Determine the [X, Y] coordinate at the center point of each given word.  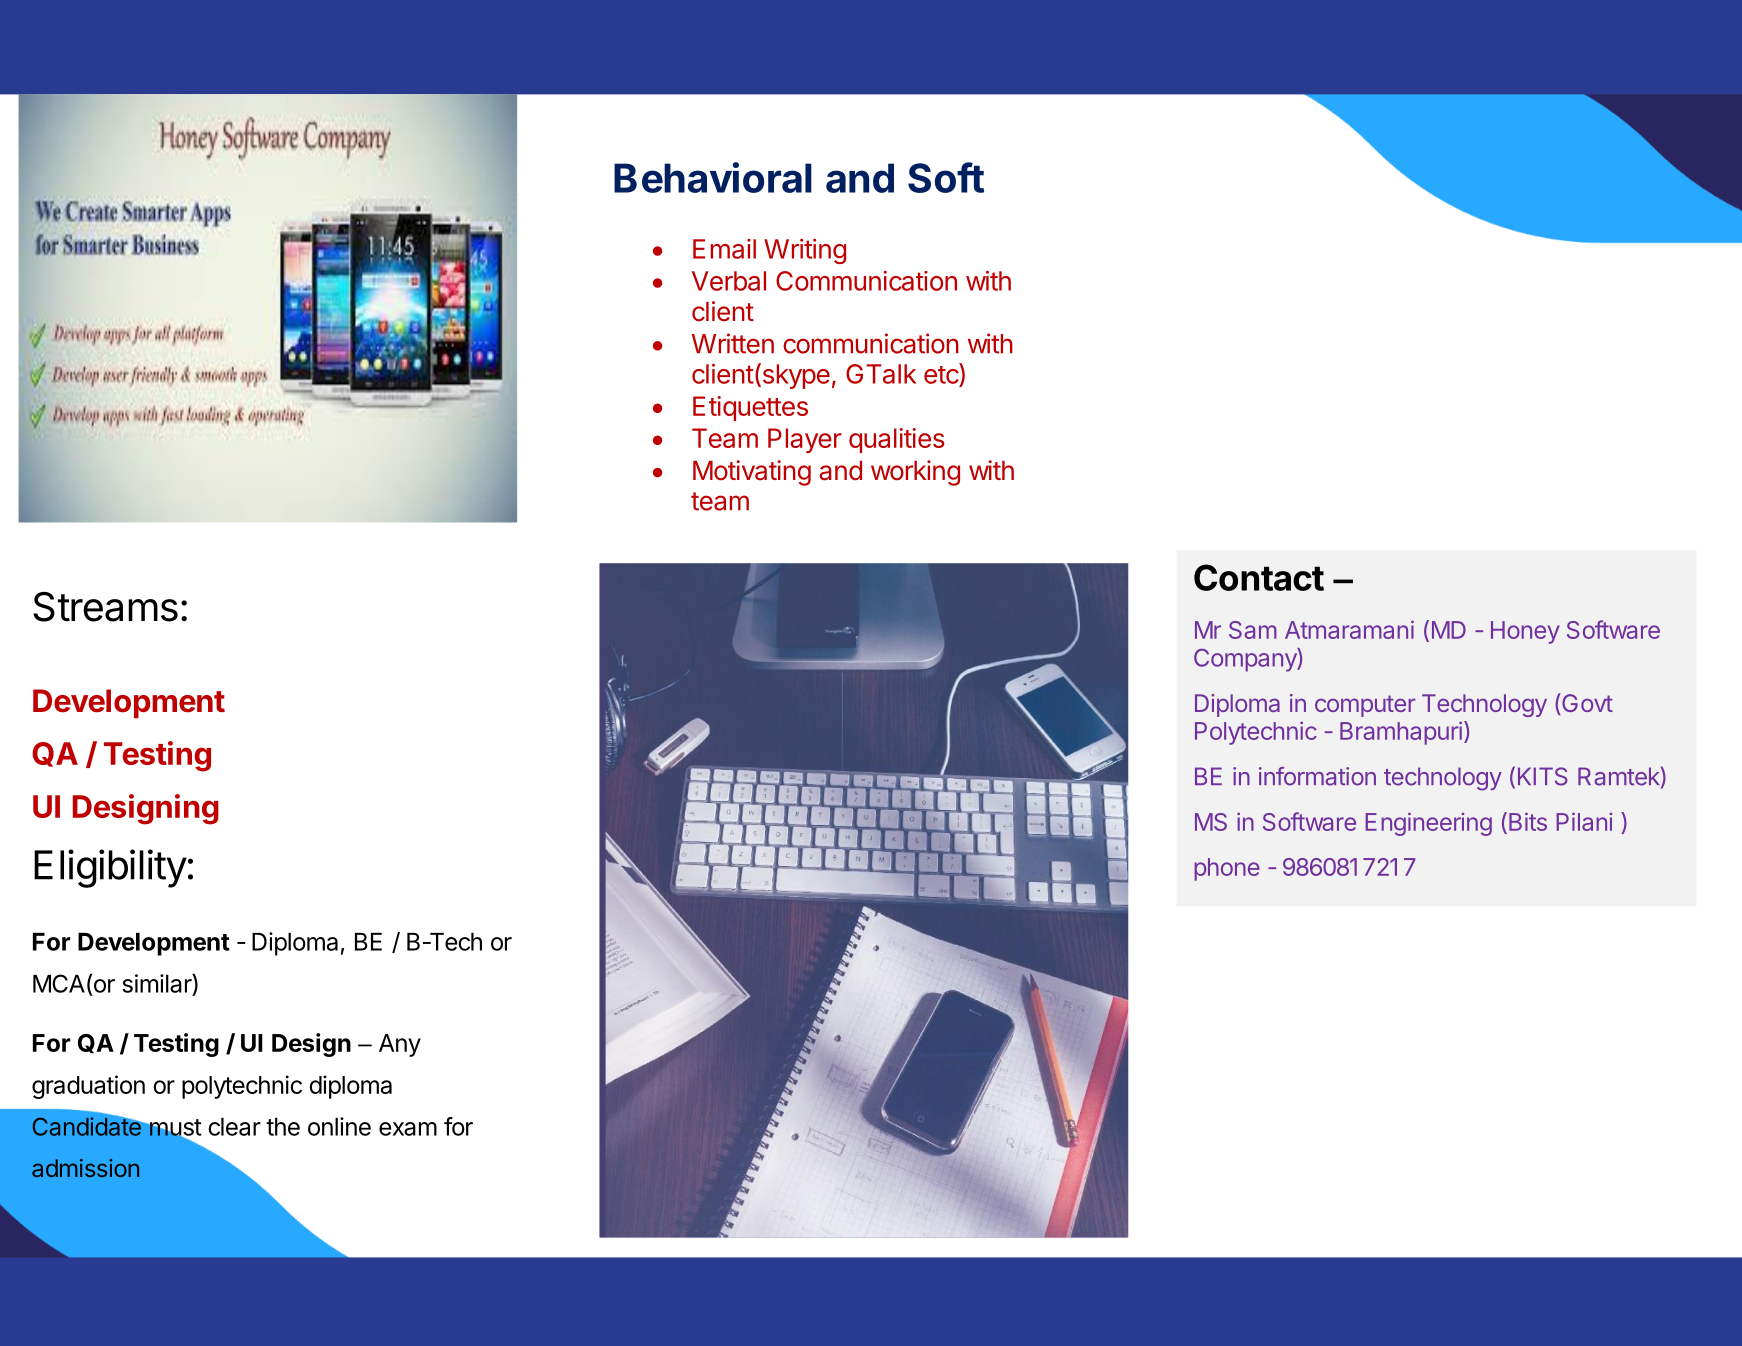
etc [942, 373]
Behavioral [713, 177]
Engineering [1429, 824]
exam [408, 1129]
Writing [805, 251]
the [283, 1127]
